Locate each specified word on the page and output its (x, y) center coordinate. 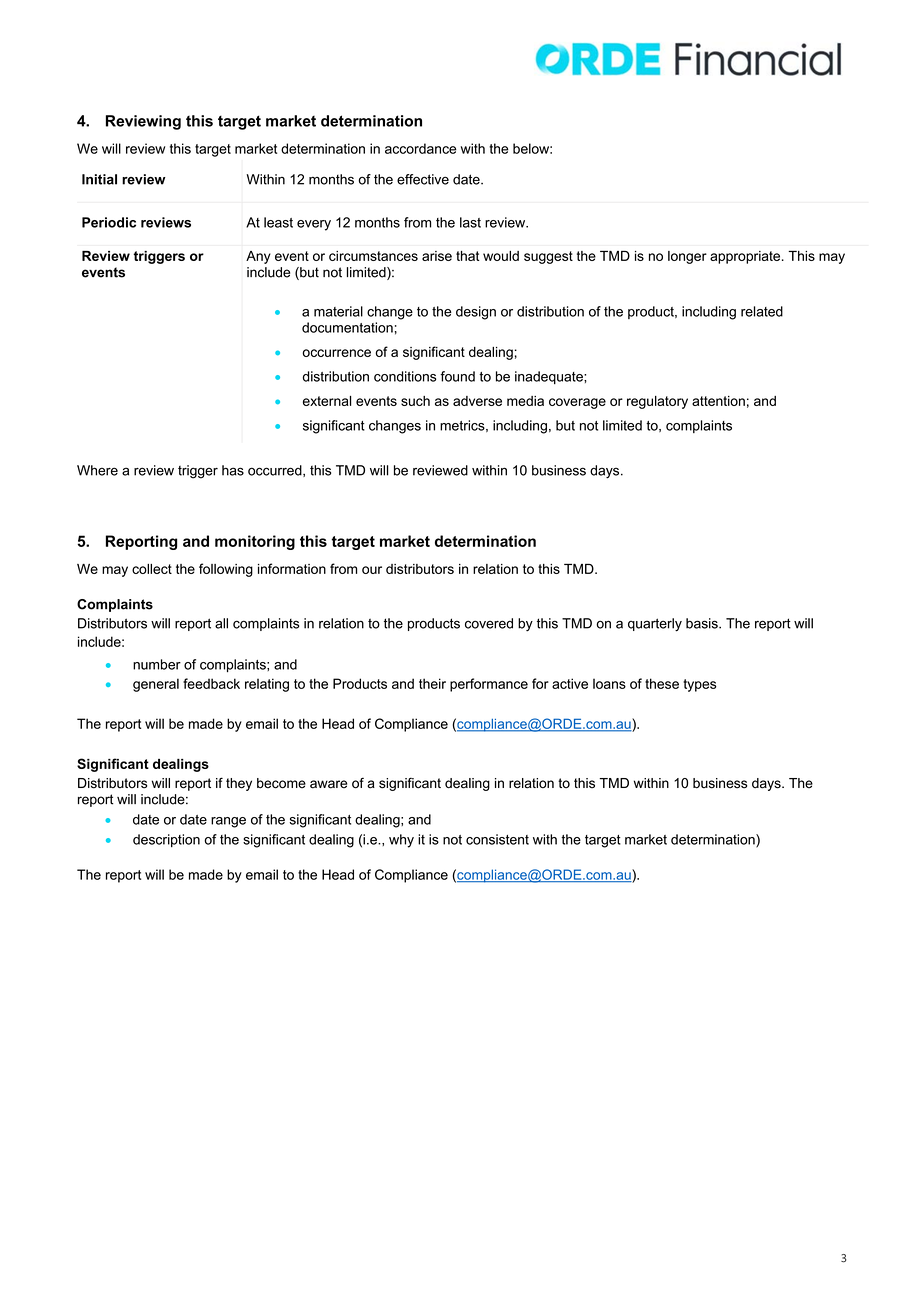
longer (687, 257)
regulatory (657, 402)
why (401, 841)
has (233, 470)
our (372, 570)
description (166, 840)
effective (423, 179)
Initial (99, 179)
